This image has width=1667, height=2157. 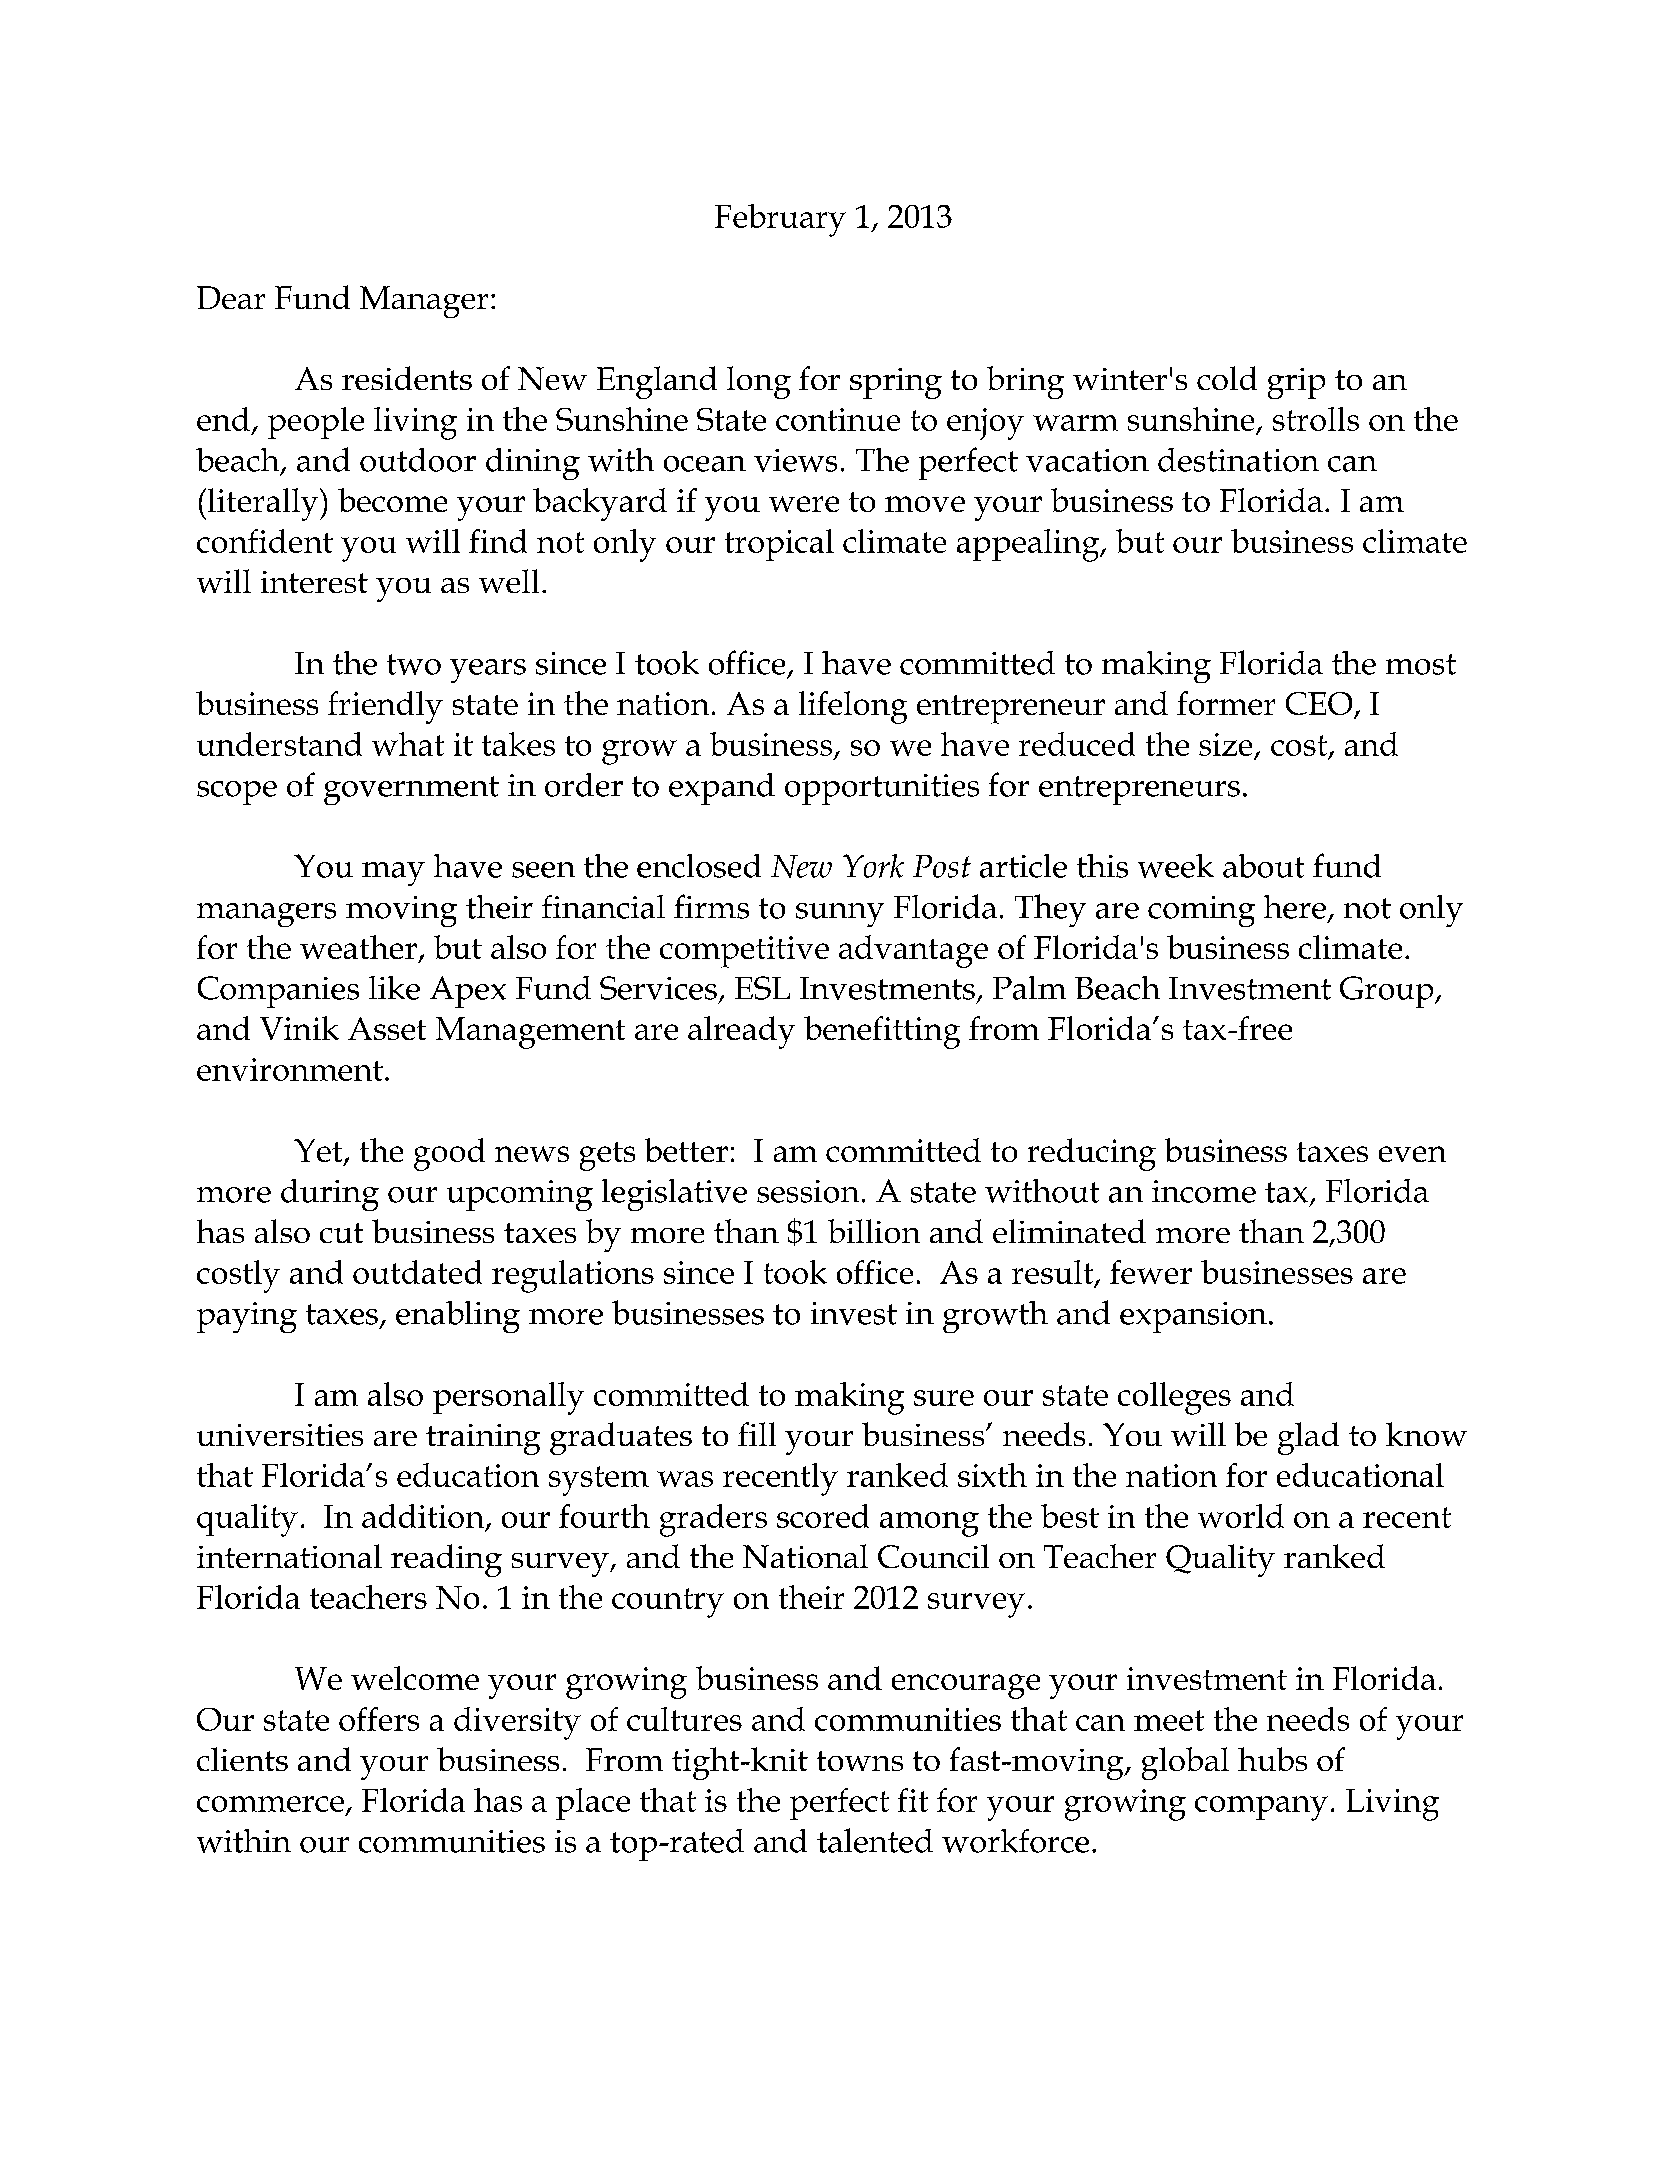 What do you see at coordinates (270, 1804) in the image?
I see `commerce` at bounding box center [270, 1804].
